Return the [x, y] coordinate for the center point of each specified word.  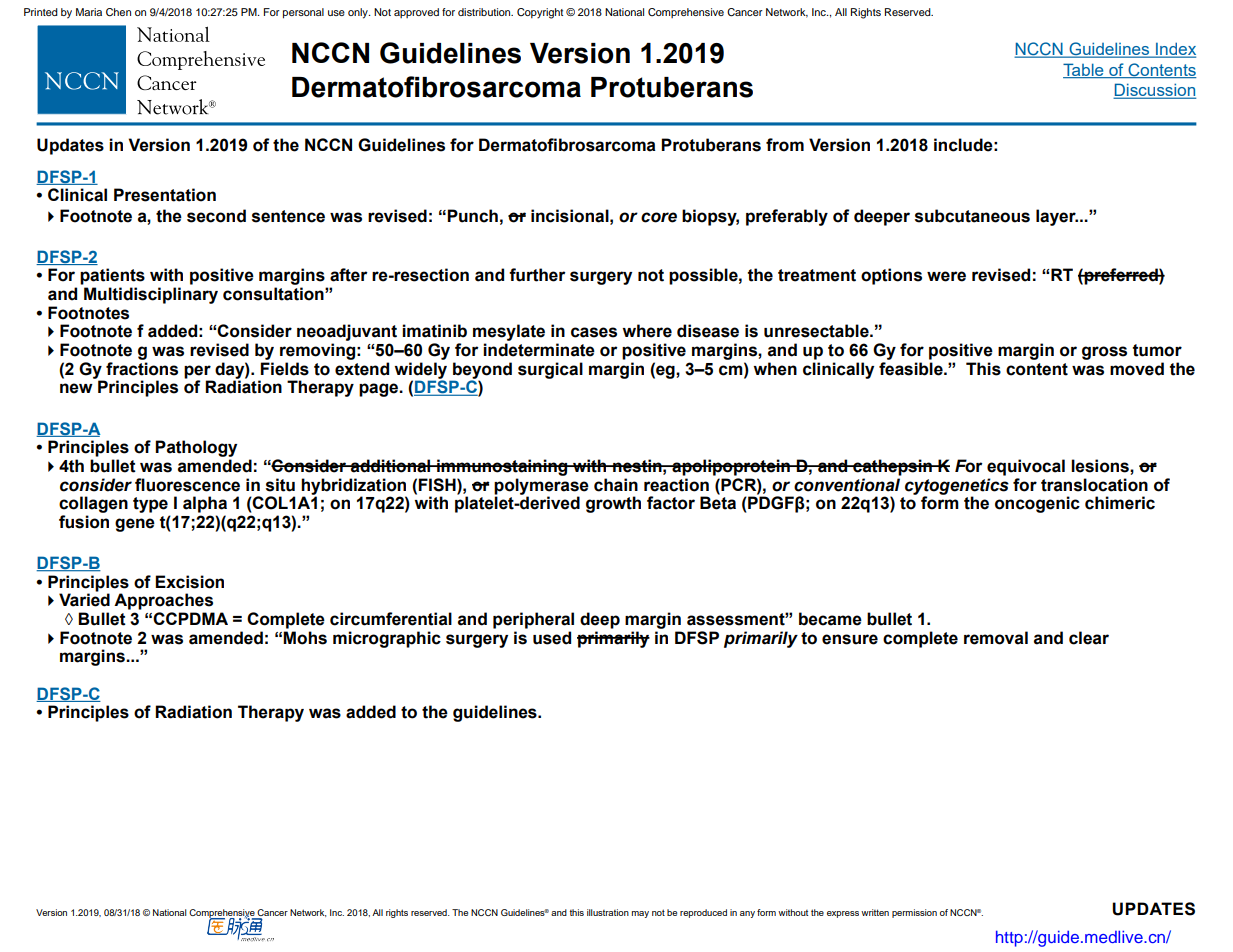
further [537, 275]
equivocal [1026, 467]
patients [112, 276]
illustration [608, 912]
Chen [118, 12]
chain [616, 485]
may [640, 914]
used [552, 638]
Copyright [540, 13]
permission [914, 913]
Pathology [196, 448]
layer [1057, 217]
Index [1175, 50]
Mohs [305, 638]
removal [996, 638]
